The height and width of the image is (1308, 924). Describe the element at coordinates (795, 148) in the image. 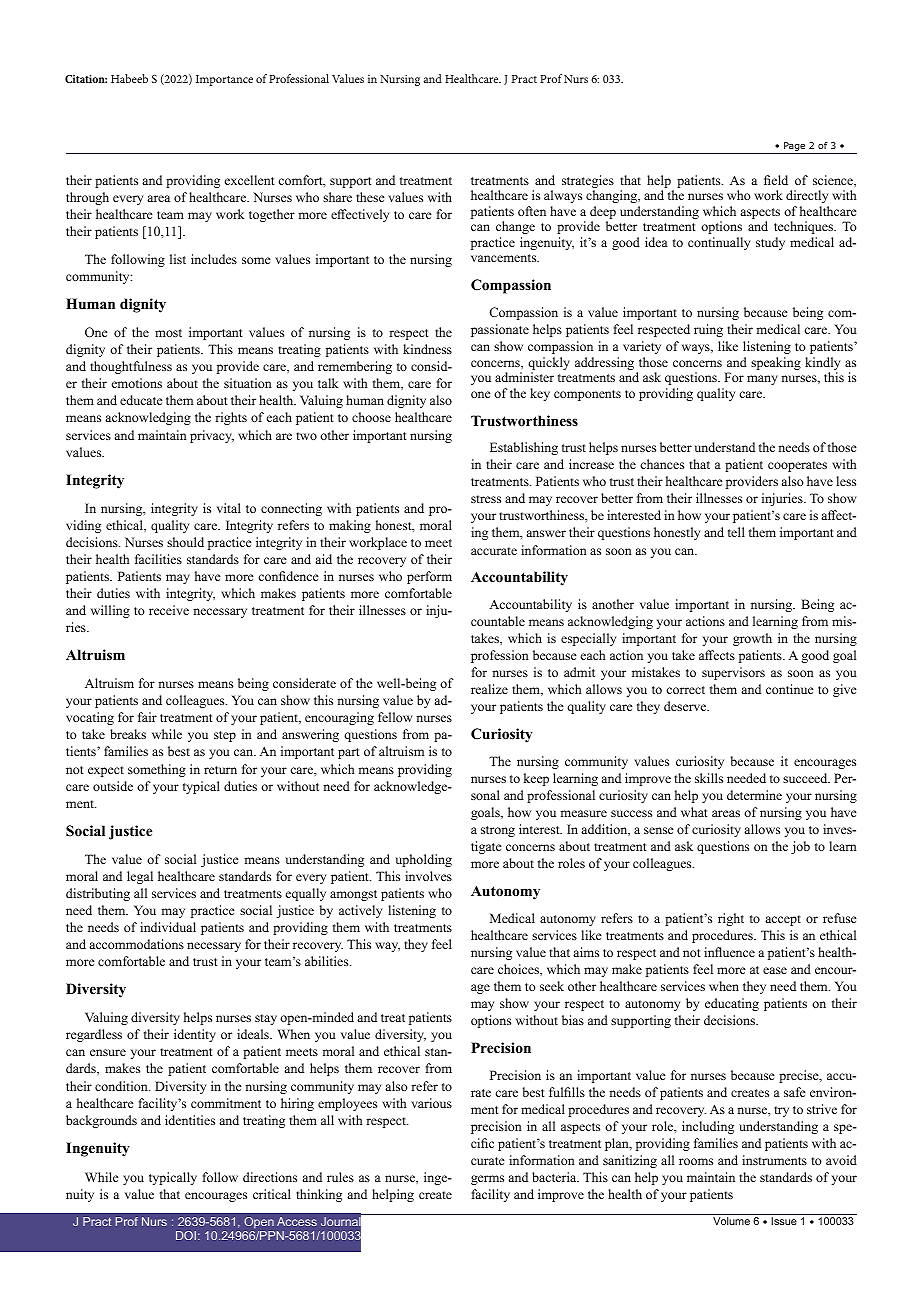

I see `Page` at that location.
